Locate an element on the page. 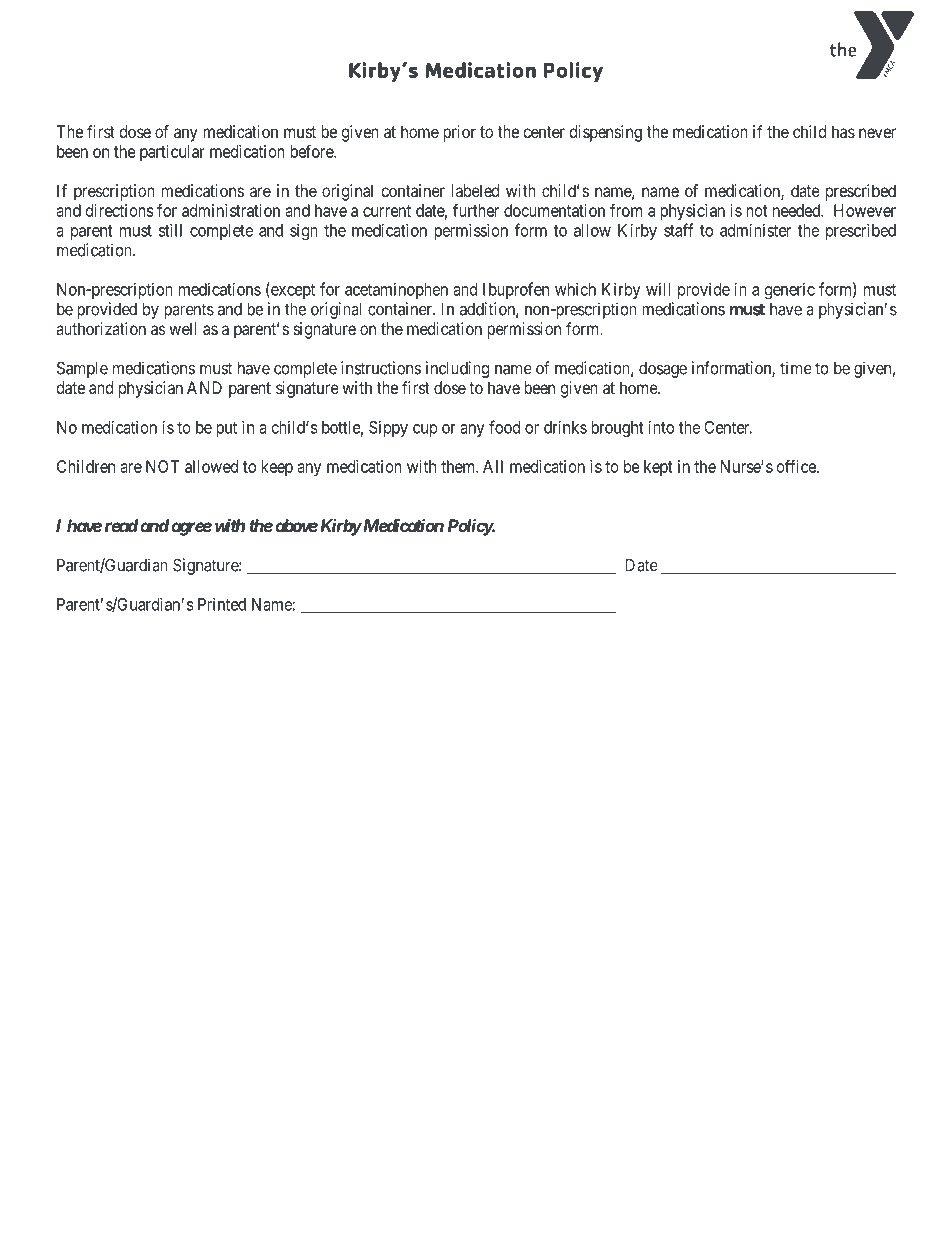 The height and width of the image is (1233, 952). time is located at coordinates (796, 368).
